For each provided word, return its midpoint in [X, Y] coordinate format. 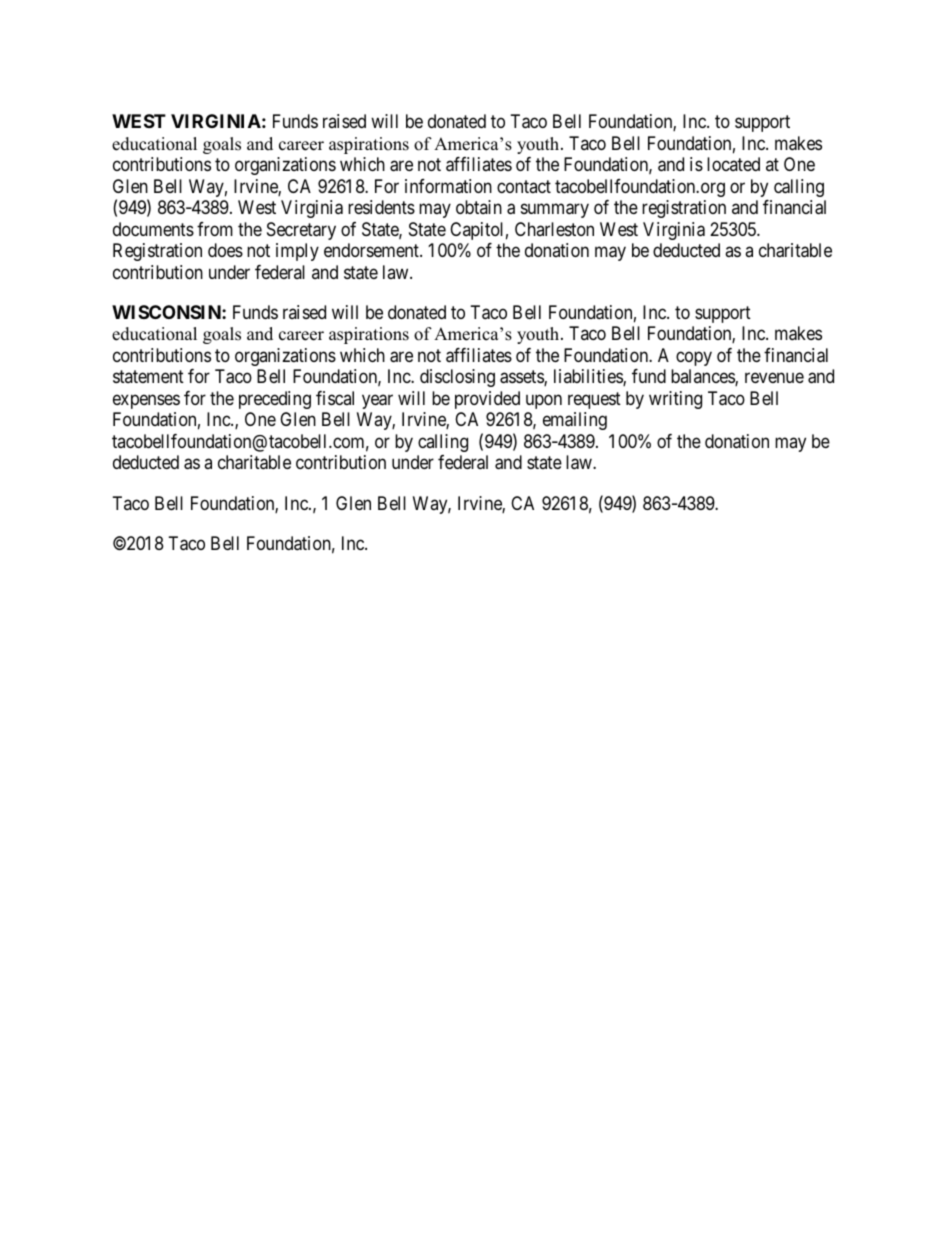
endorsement [372, 250]
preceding [275, 400]
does [225, 250]
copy [694, 358]
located [733, 164]
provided [487, 400]
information [448, 186]
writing [675, 400]
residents [381, 207]
